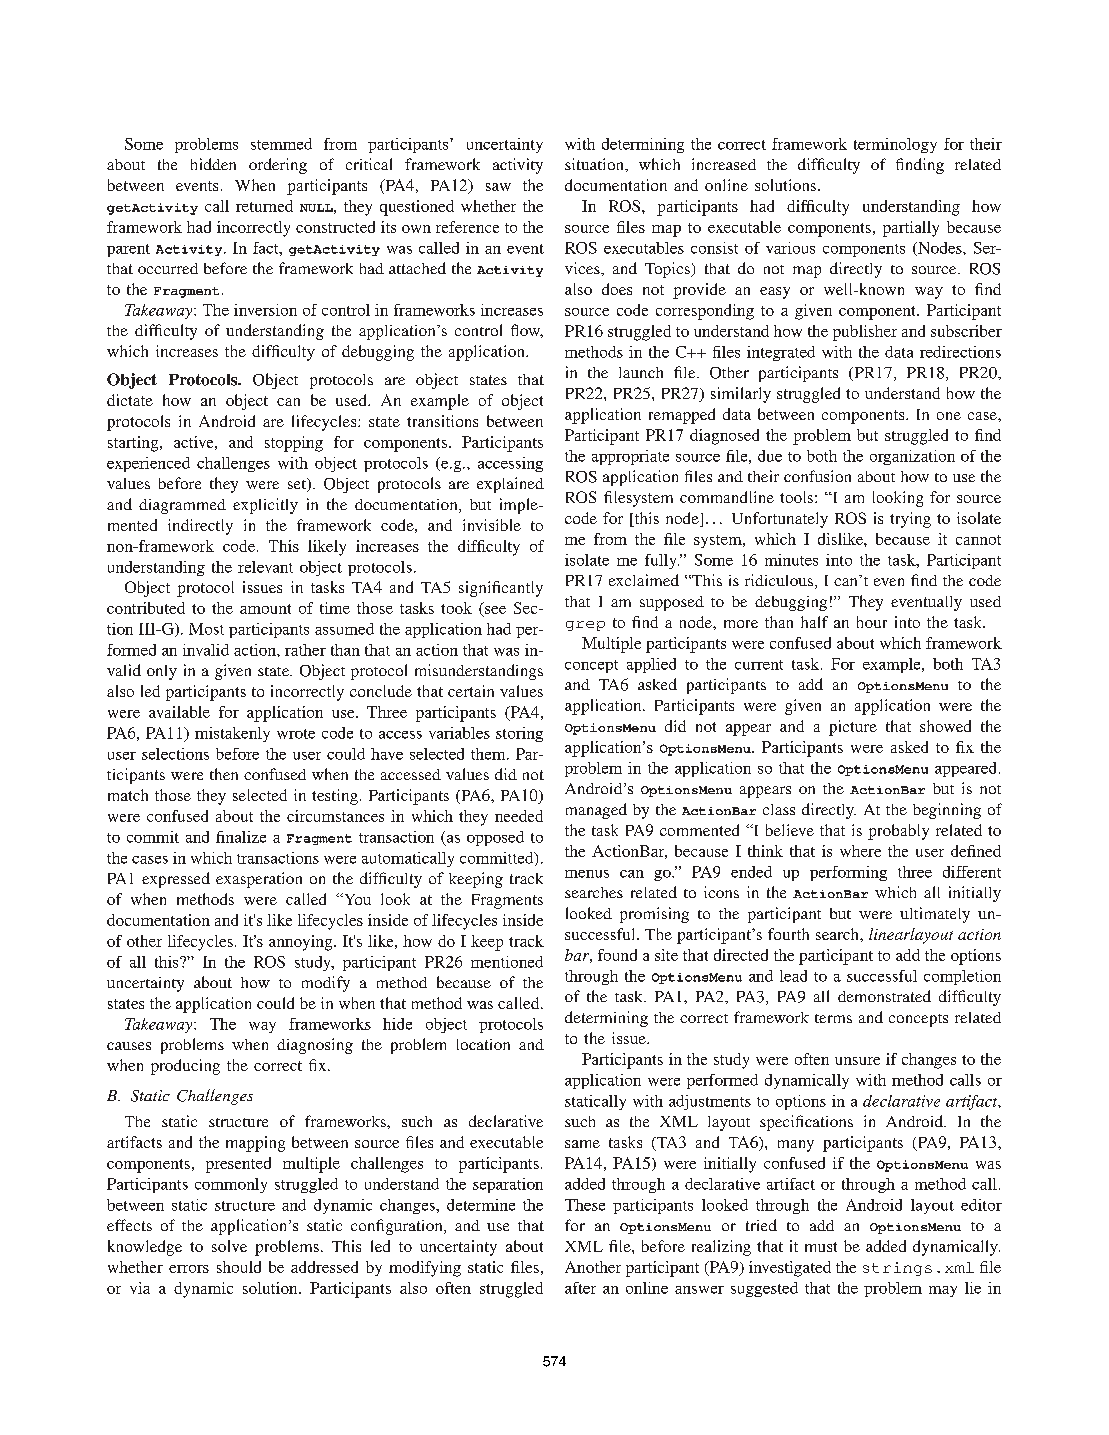 The image size is (1109, 1435). I want to click on demonstrated, so click(884, 996).
